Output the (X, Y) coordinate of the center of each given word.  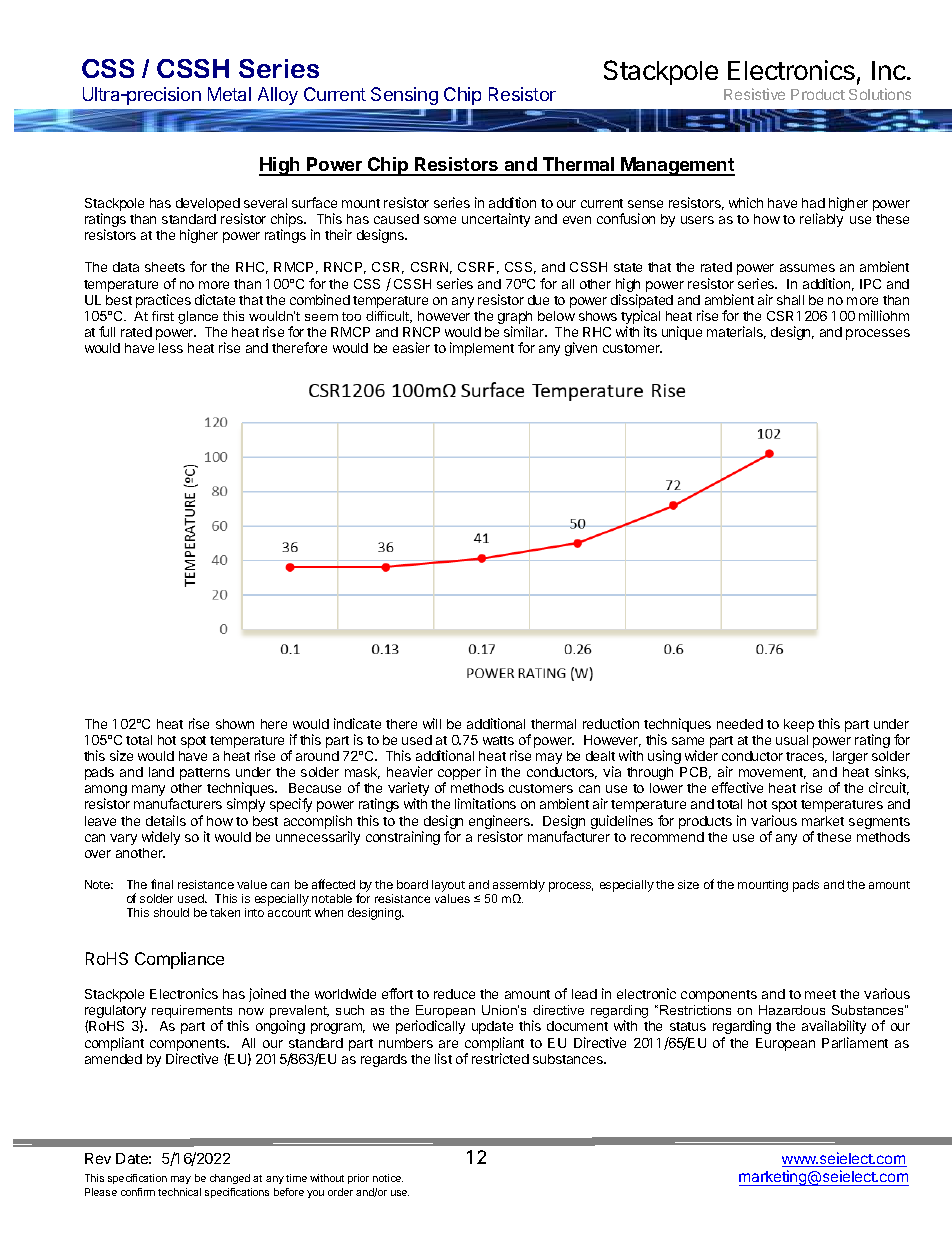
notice (388, 1178)
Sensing (404, 96)
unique (682, 333)
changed (230, 1179)
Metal (229, 94)
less (171, 348)
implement (482, 349)
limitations (485, 803)
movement (772, 773)
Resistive (754, 94)
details (166, 820)
